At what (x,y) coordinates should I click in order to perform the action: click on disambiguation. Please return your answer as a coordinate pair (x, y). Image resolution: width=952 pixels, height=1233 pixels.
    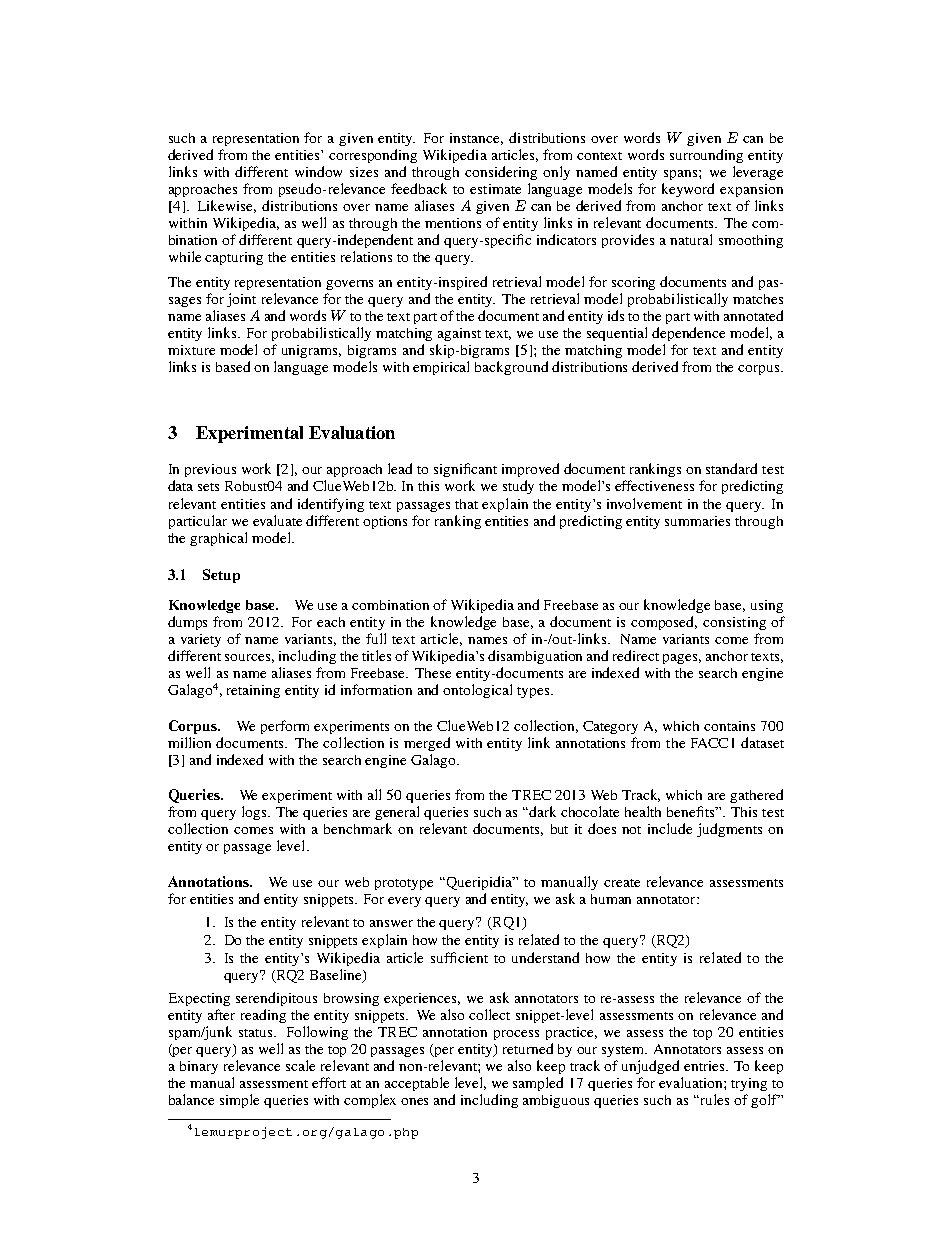
    Looking at the image, I should click on (535, 657).
